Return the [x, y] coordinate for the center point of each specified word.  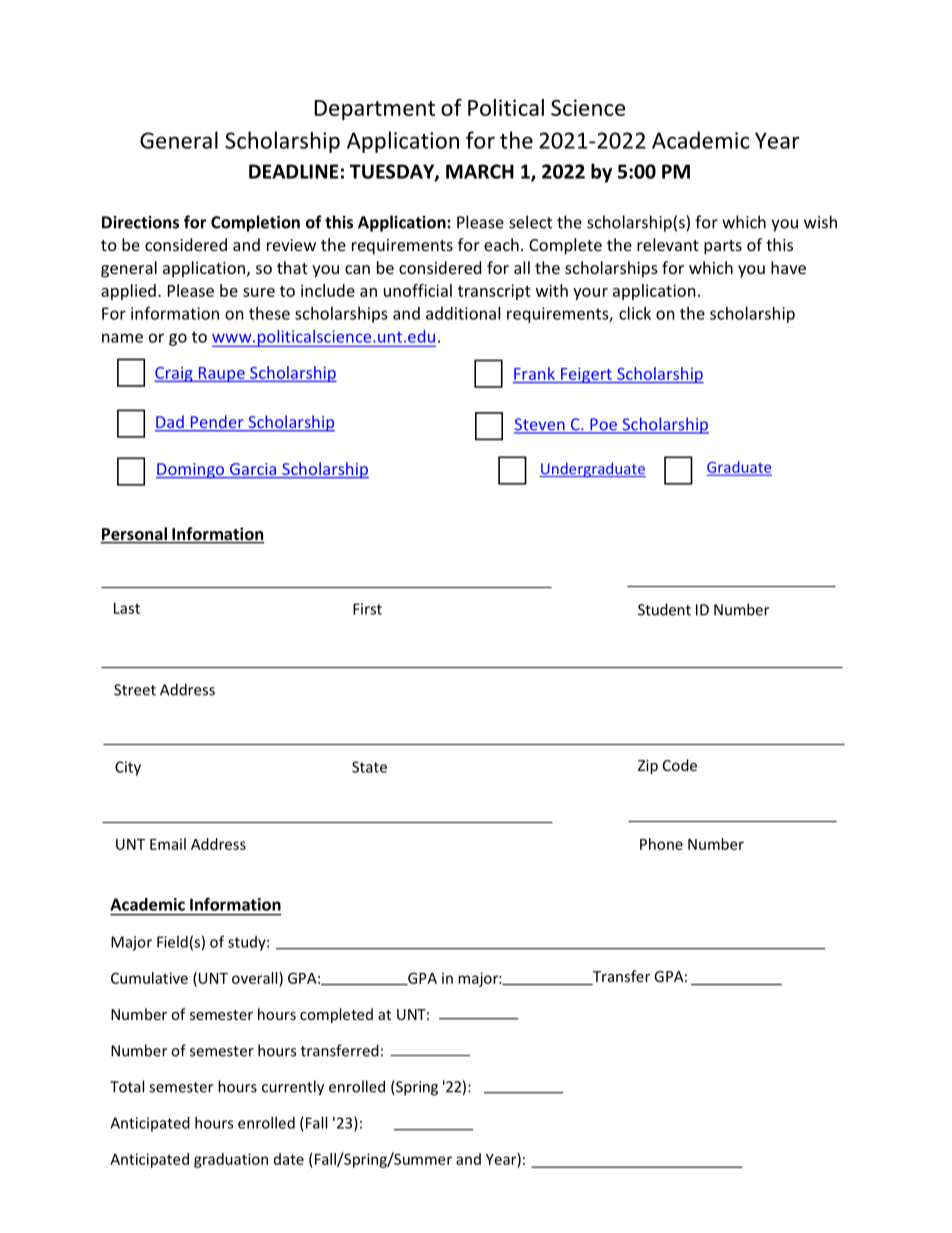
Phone [661, 844]
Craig [174, 374]
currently [293, 1088]
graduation [231, 1160]
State [369, 767]
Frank [534, 373]
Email [168, 844]
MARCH [480, 171]
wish [820, 222]
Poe [603, 425]
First [367, 609]
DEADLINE [293, 171]
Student [664, 609]
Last [127, 608]
